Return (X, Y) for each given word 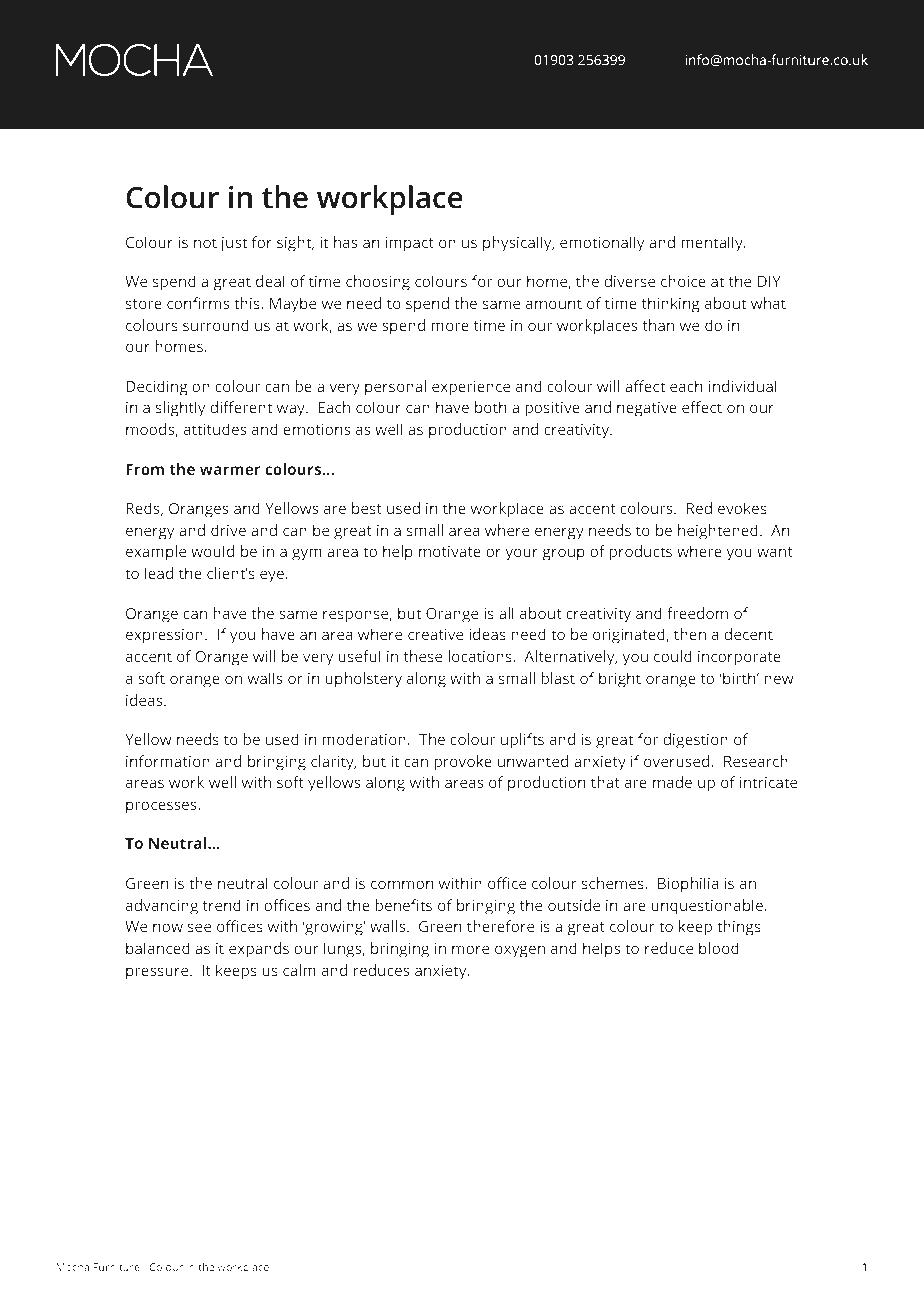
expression (164, 636)
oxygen (520, 951)
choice (683, 281)
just (233, 244)
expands (259, 950)
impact (409, 244)
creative (436, 634)
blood (719, 948)
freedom (697, 613)
